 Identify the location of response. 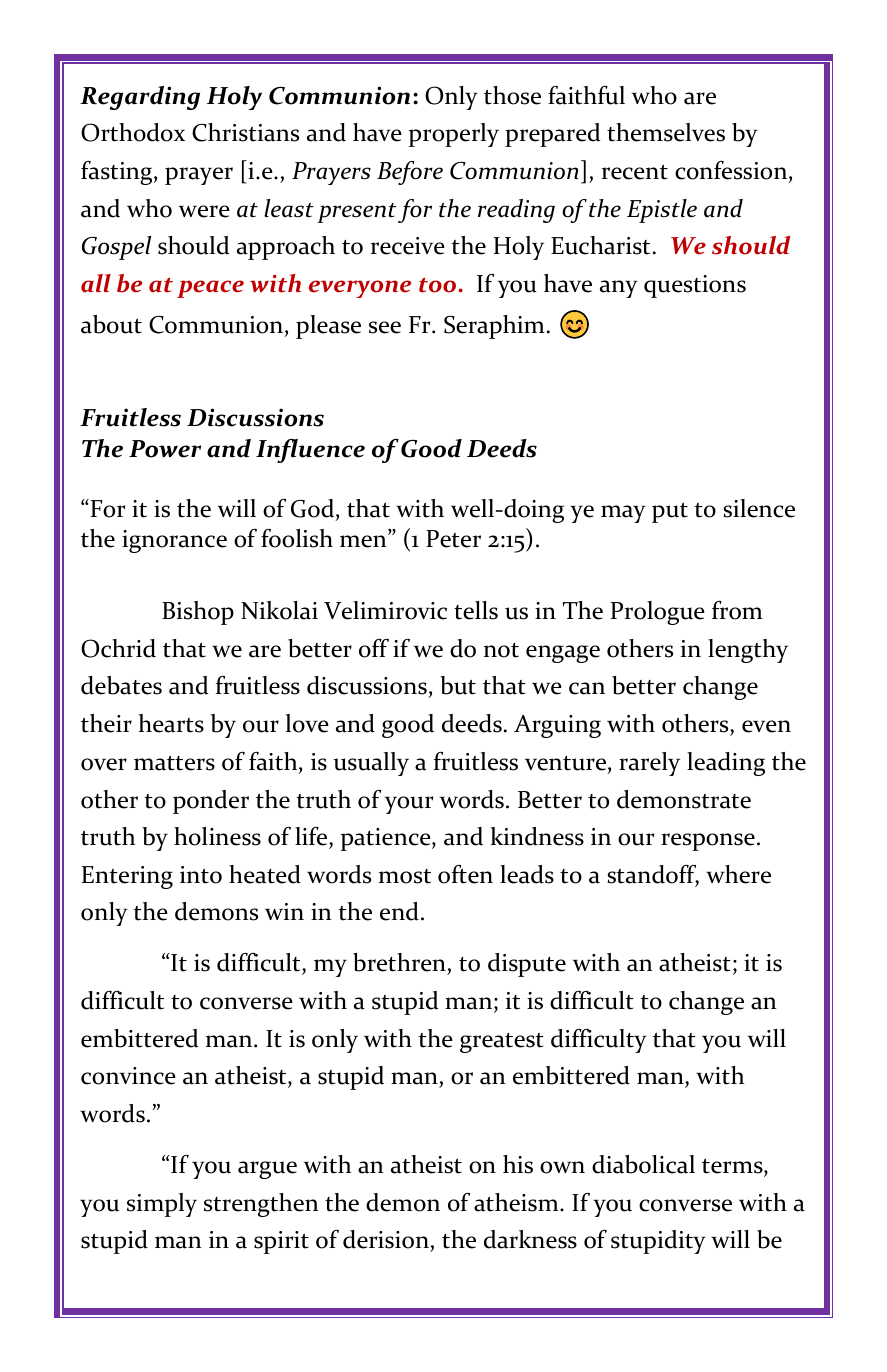
(708, 842).
